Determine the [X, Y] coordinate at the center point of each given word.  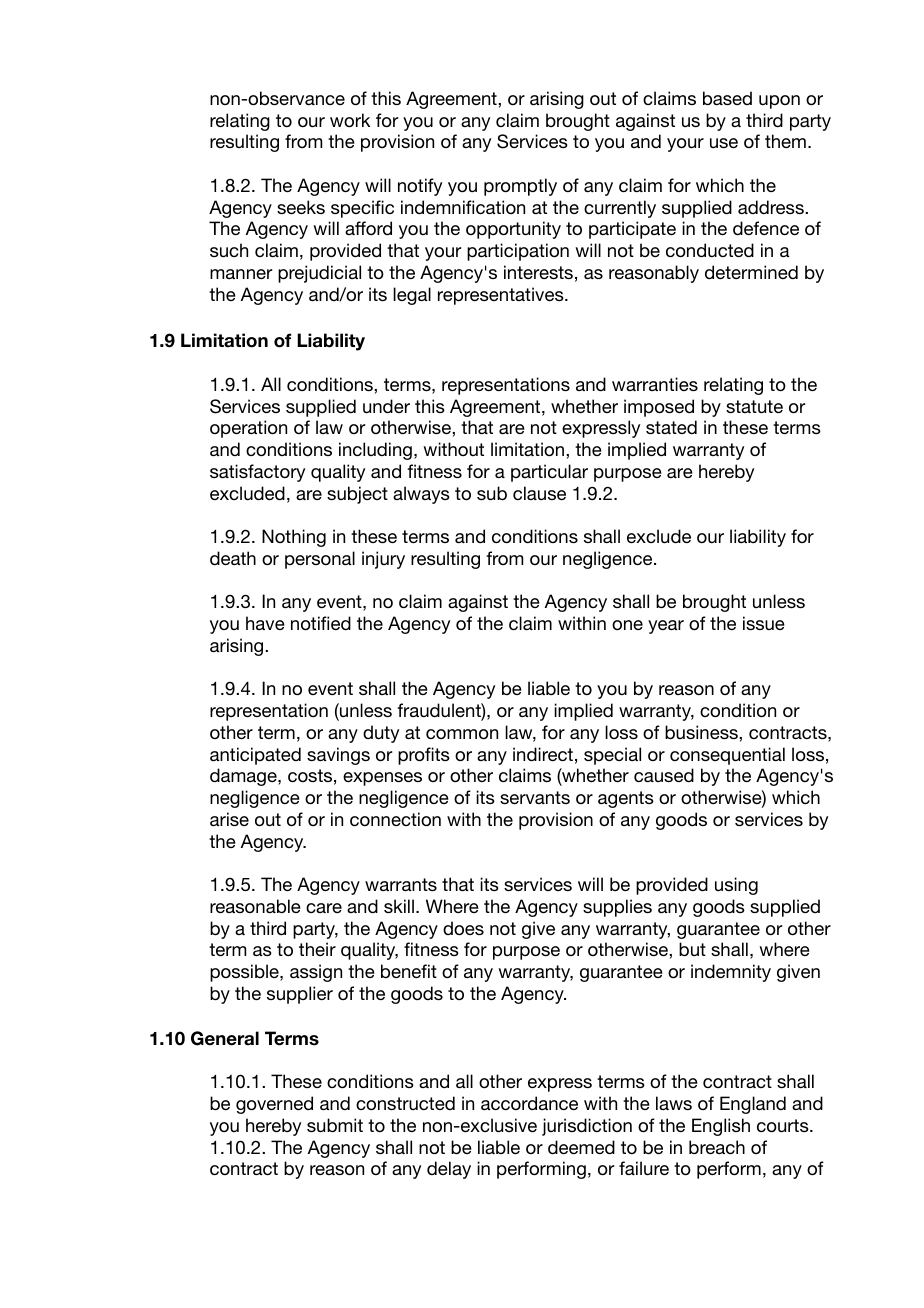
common [462, 734]
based [727, 98]
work [350, 120]
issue [764, 623]
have [265, 623]
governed [274, 1105]
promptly [520, 187]
